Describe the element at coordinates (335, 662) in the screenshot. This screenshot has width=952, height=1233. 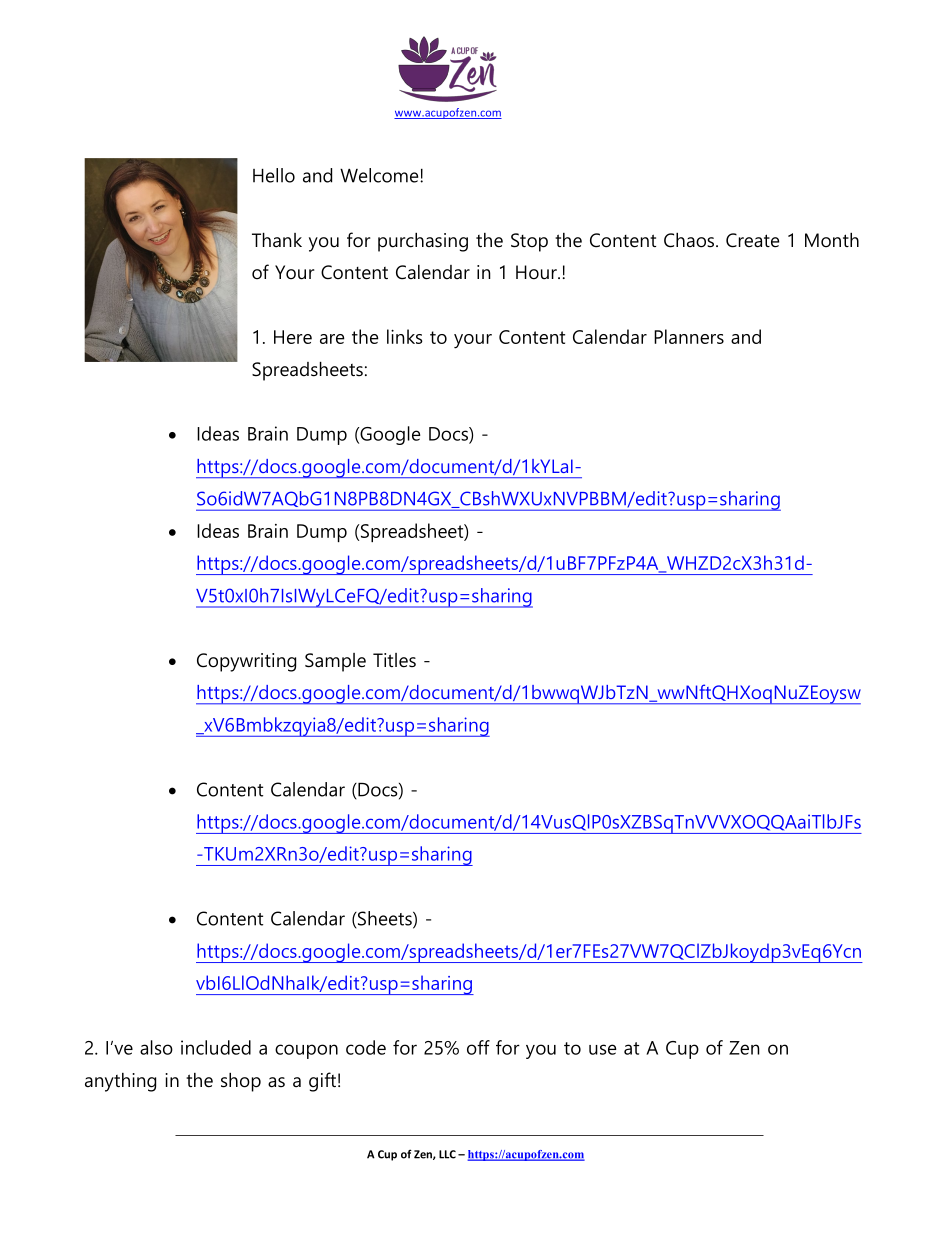
I see `Sample` at that location.
